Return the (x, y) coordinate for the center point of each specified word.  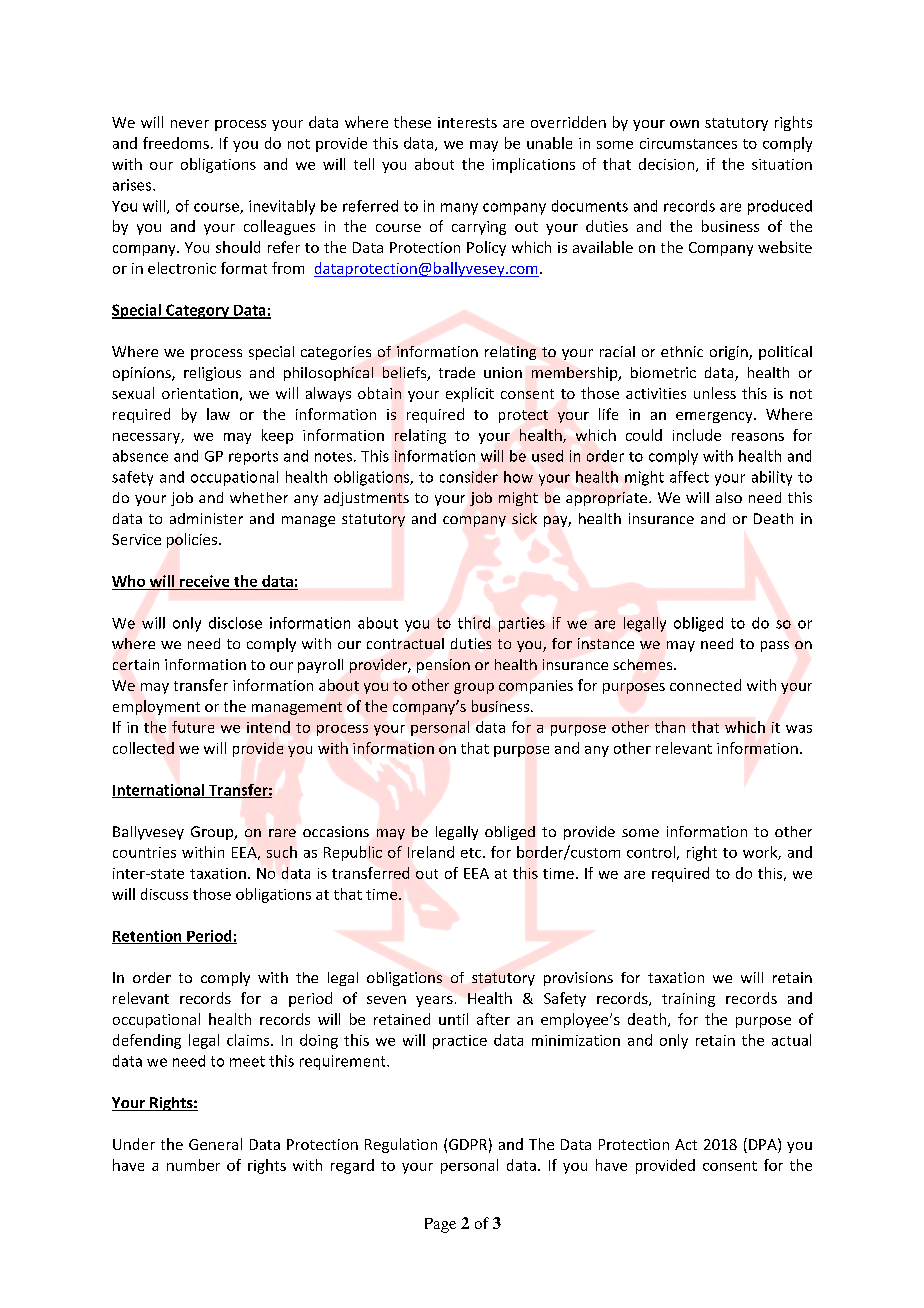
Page (440, 1225)
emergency (715, 417)
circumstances (688, 143)
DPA (764, 1144)
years (434, 1001)
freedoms (176, 143)
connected (705, 685)
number (193, 1165)
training (688, 1000)
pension (443, 666)
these (412, 122)
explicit (470, 394)
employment (156, 707)
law (218, 414)
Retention (148, 937)
